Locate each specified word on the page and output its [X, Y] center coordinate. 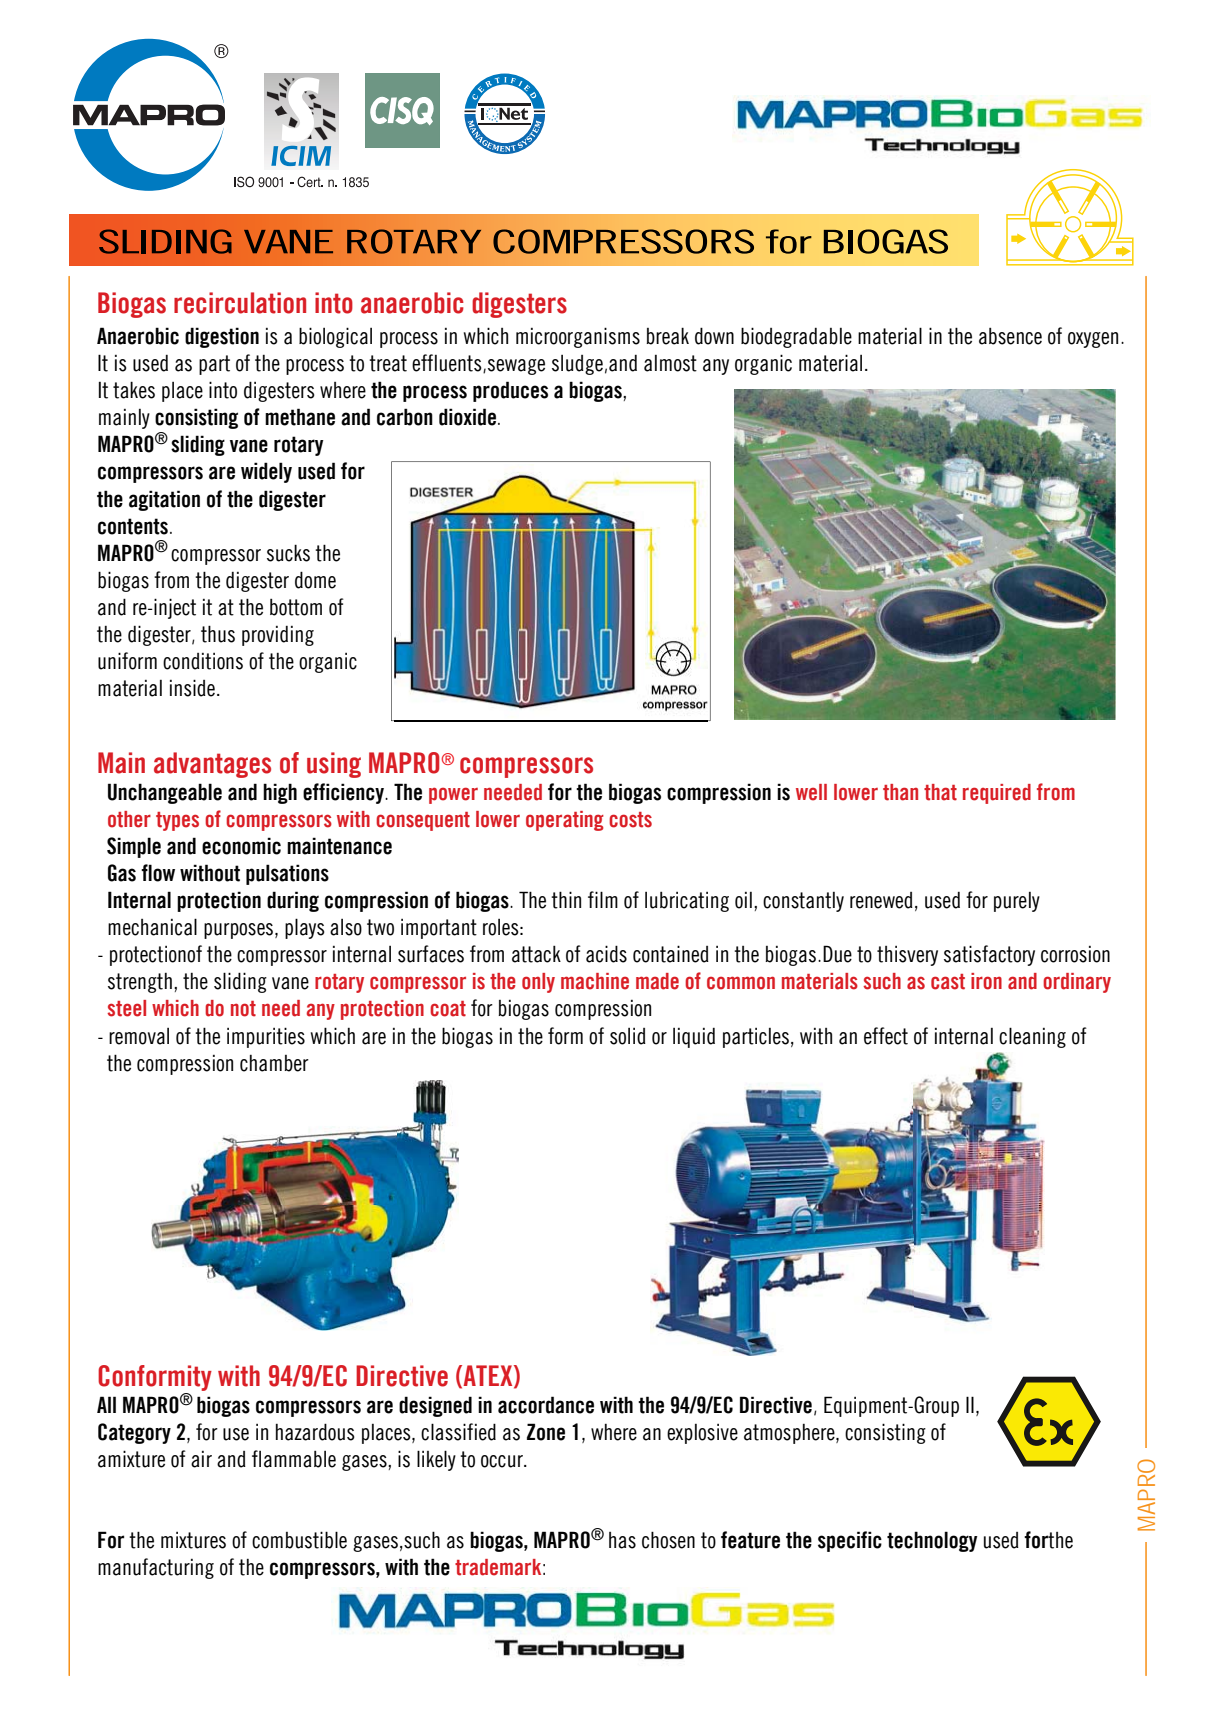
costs [630, 820]
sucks [288, 553]
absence [1010, 336]
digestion [222, 337]
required [997, 794]
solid [628, 1036]
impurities [266, 1037]
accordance [546, 1405]
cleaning [1032, 1037]
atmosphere [790, 1433]
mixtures [193, 1540]
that [940, 792]
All [106, 1404]
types [177, 821]
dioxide [469, 417]
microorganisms [578, 337]
